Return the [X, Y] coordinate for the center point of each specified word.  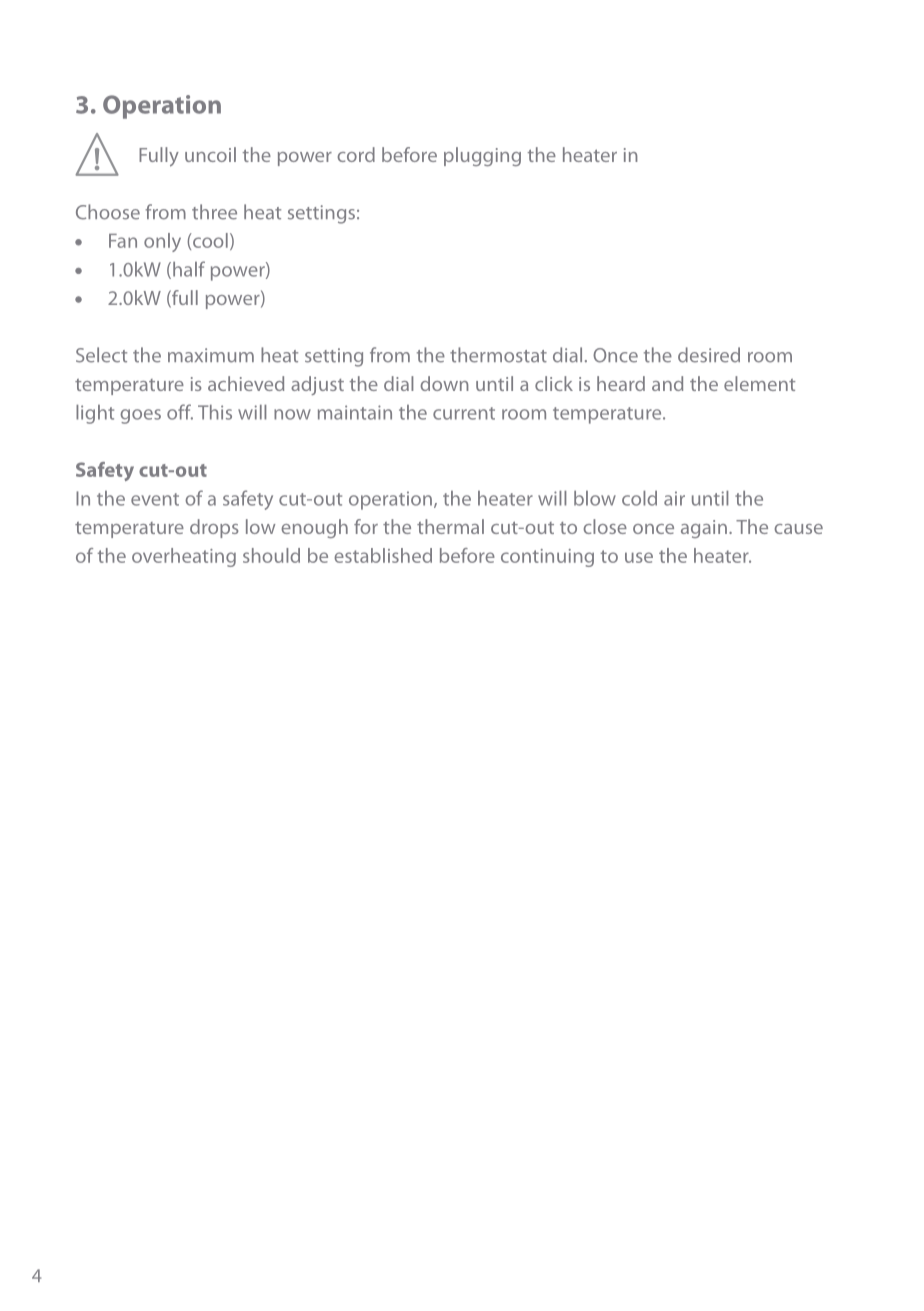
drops [214, 528]
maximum [211, 355]
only [162, 242]
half [189, 269]
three [214, 212]
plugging [482, 156]
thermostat [498, 355]
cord [356, 154]
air [674, 498]
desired [709, 355]
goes [140, 416]
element [759, 383]
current [464, 413]
